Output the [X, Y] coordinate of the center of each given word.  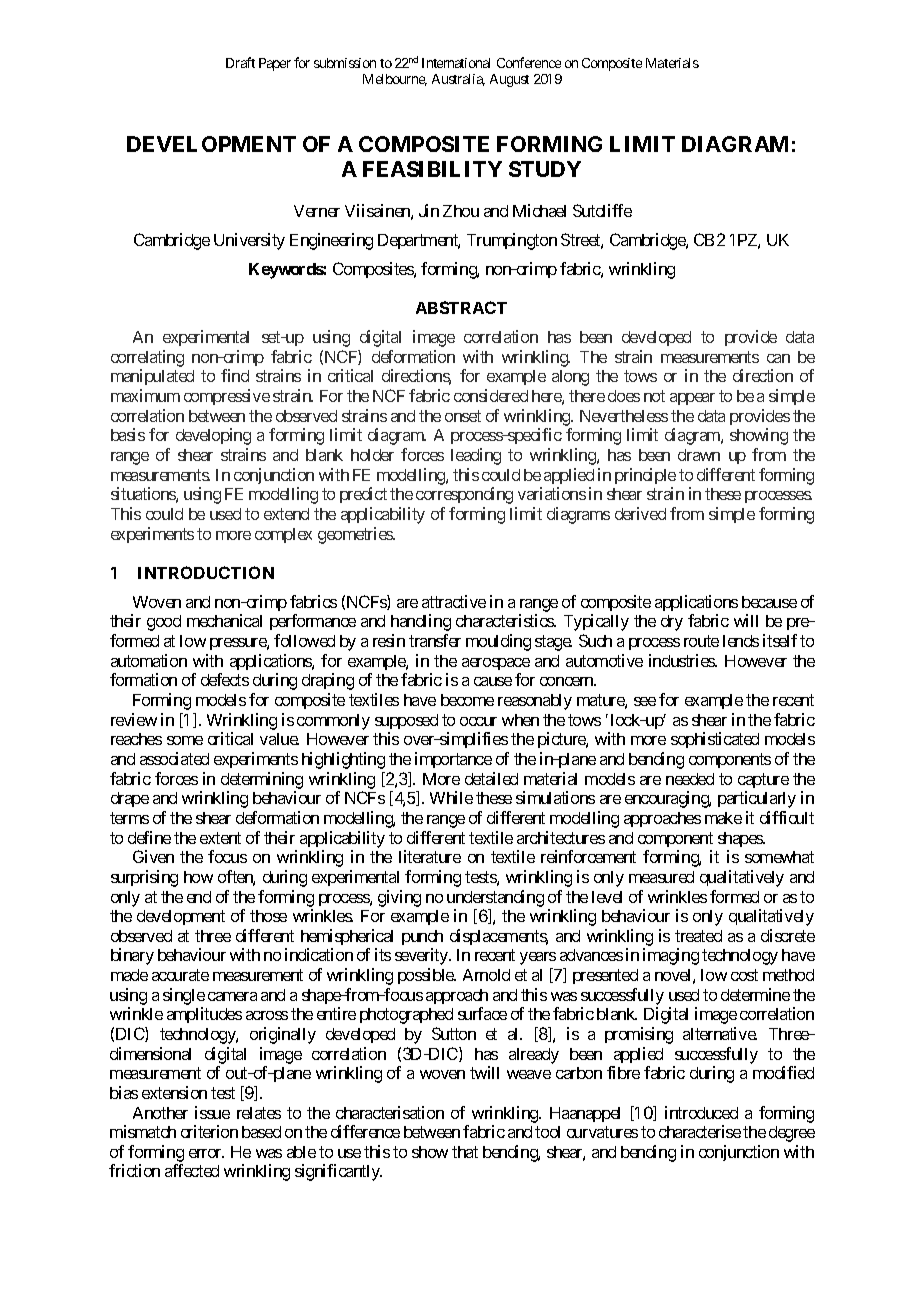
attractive [454, 601]
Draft [240, 62]
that [465, 1152]
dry [672, 623]
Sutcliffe [602, 210]
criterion [209, 1131]
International [456, 63]
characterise [700, 1131]
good [164, 623]
